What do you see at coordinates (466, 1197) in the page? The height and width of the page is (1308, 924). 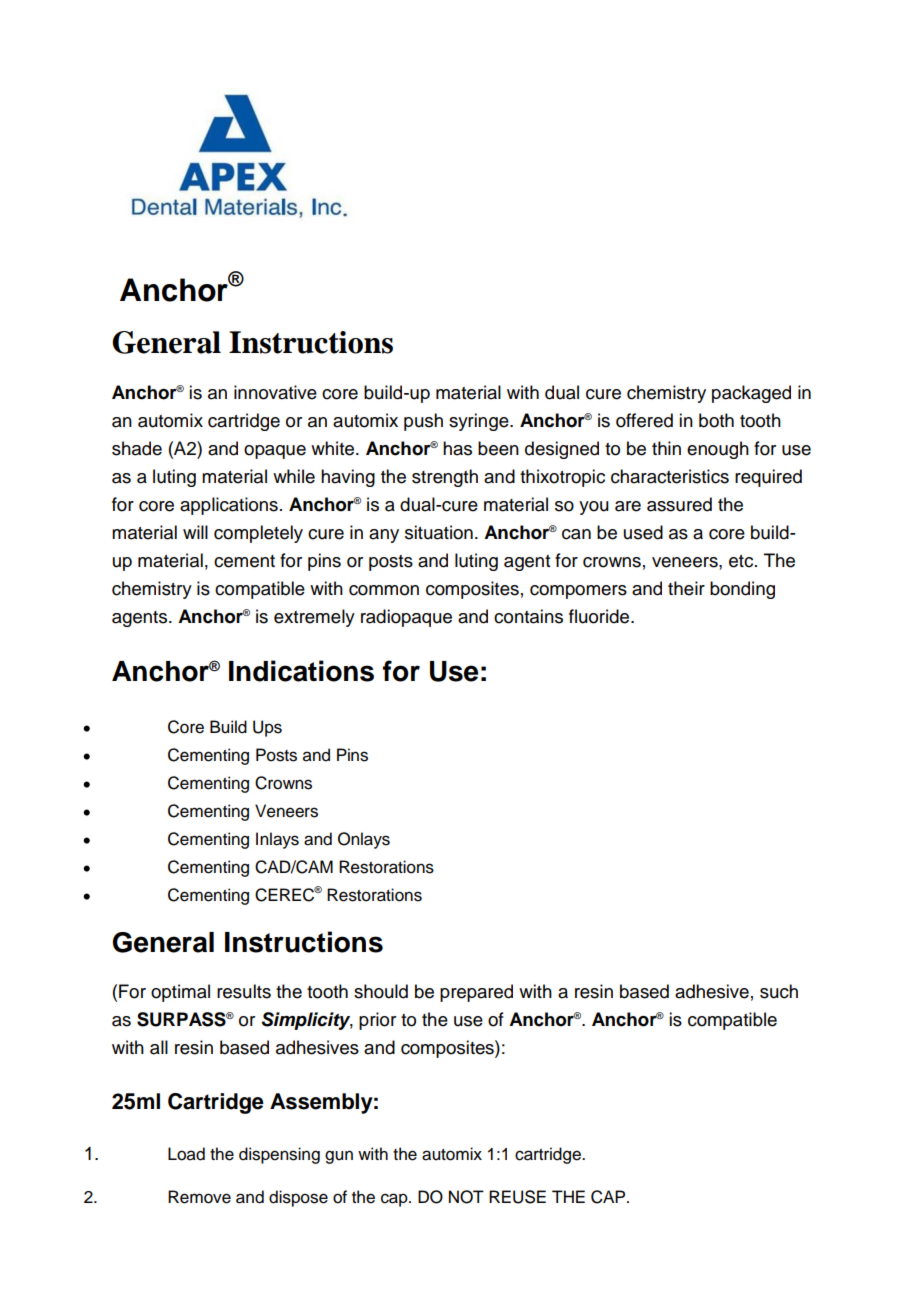 I see `NOT` at bounding box center [466, 1197].
